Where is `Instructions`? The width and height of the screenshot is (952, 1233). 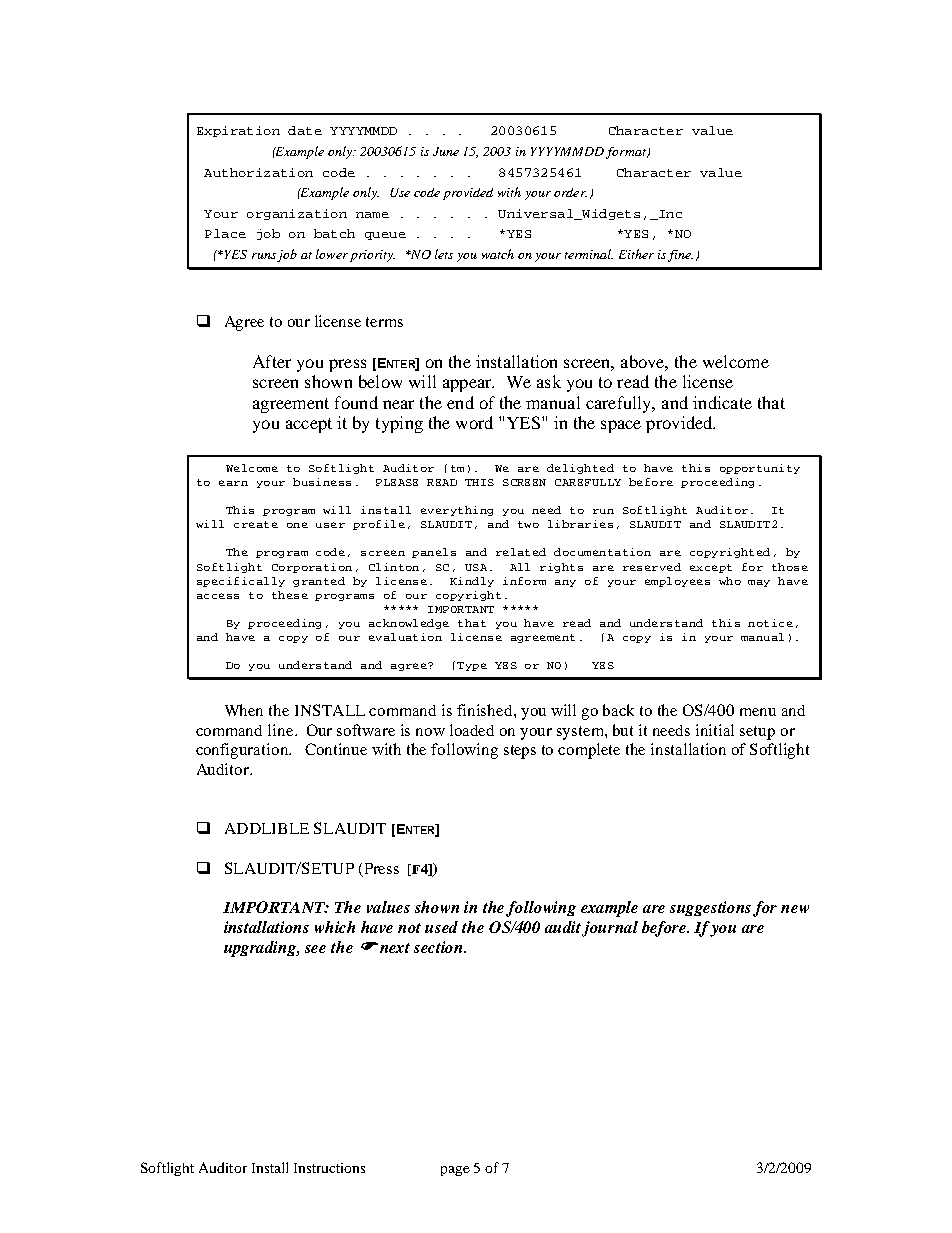 Instructions is located at coordinates (329, 1168).
